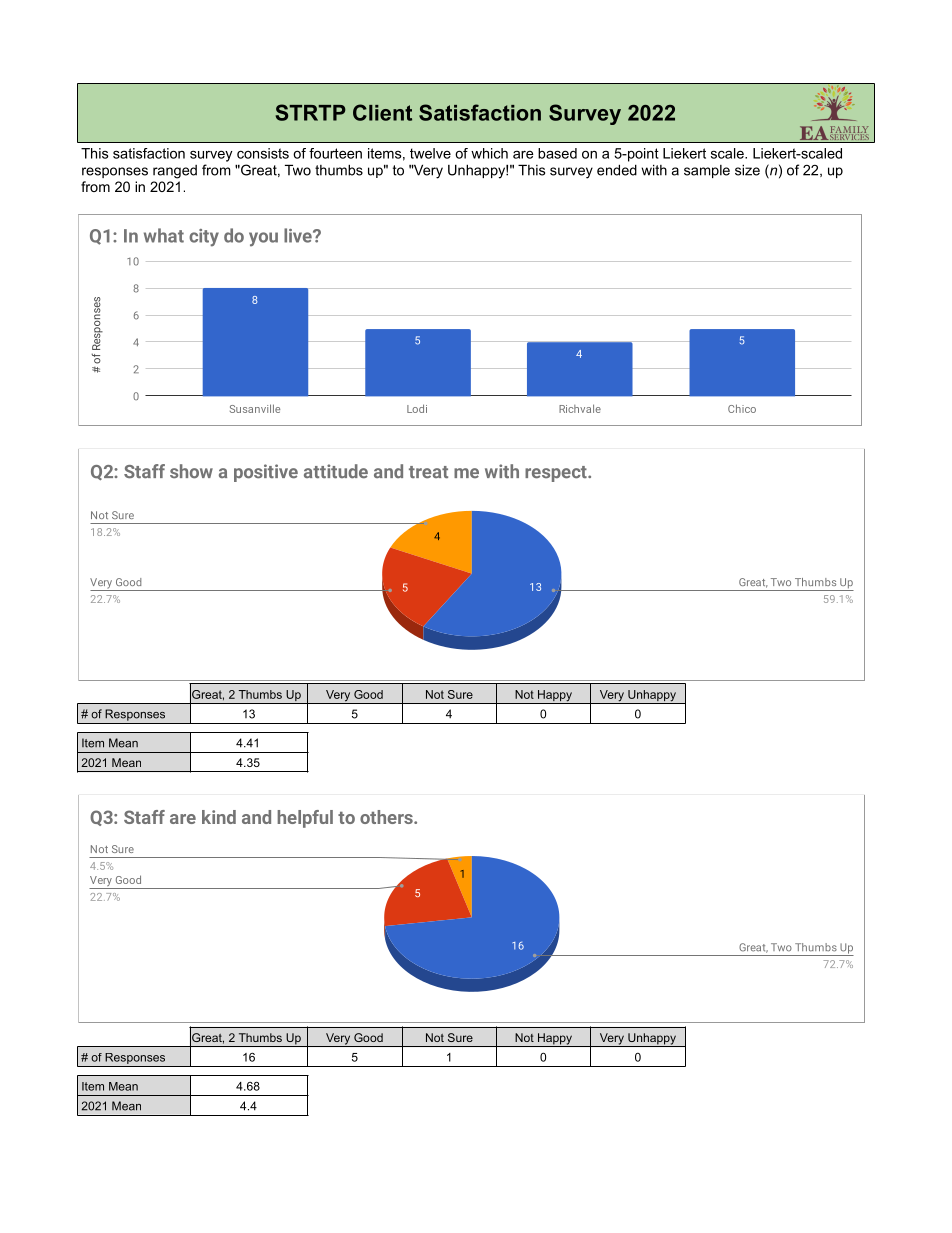 This document has height=1233, width=952. I want to click on twelve, so click(430, 153).
